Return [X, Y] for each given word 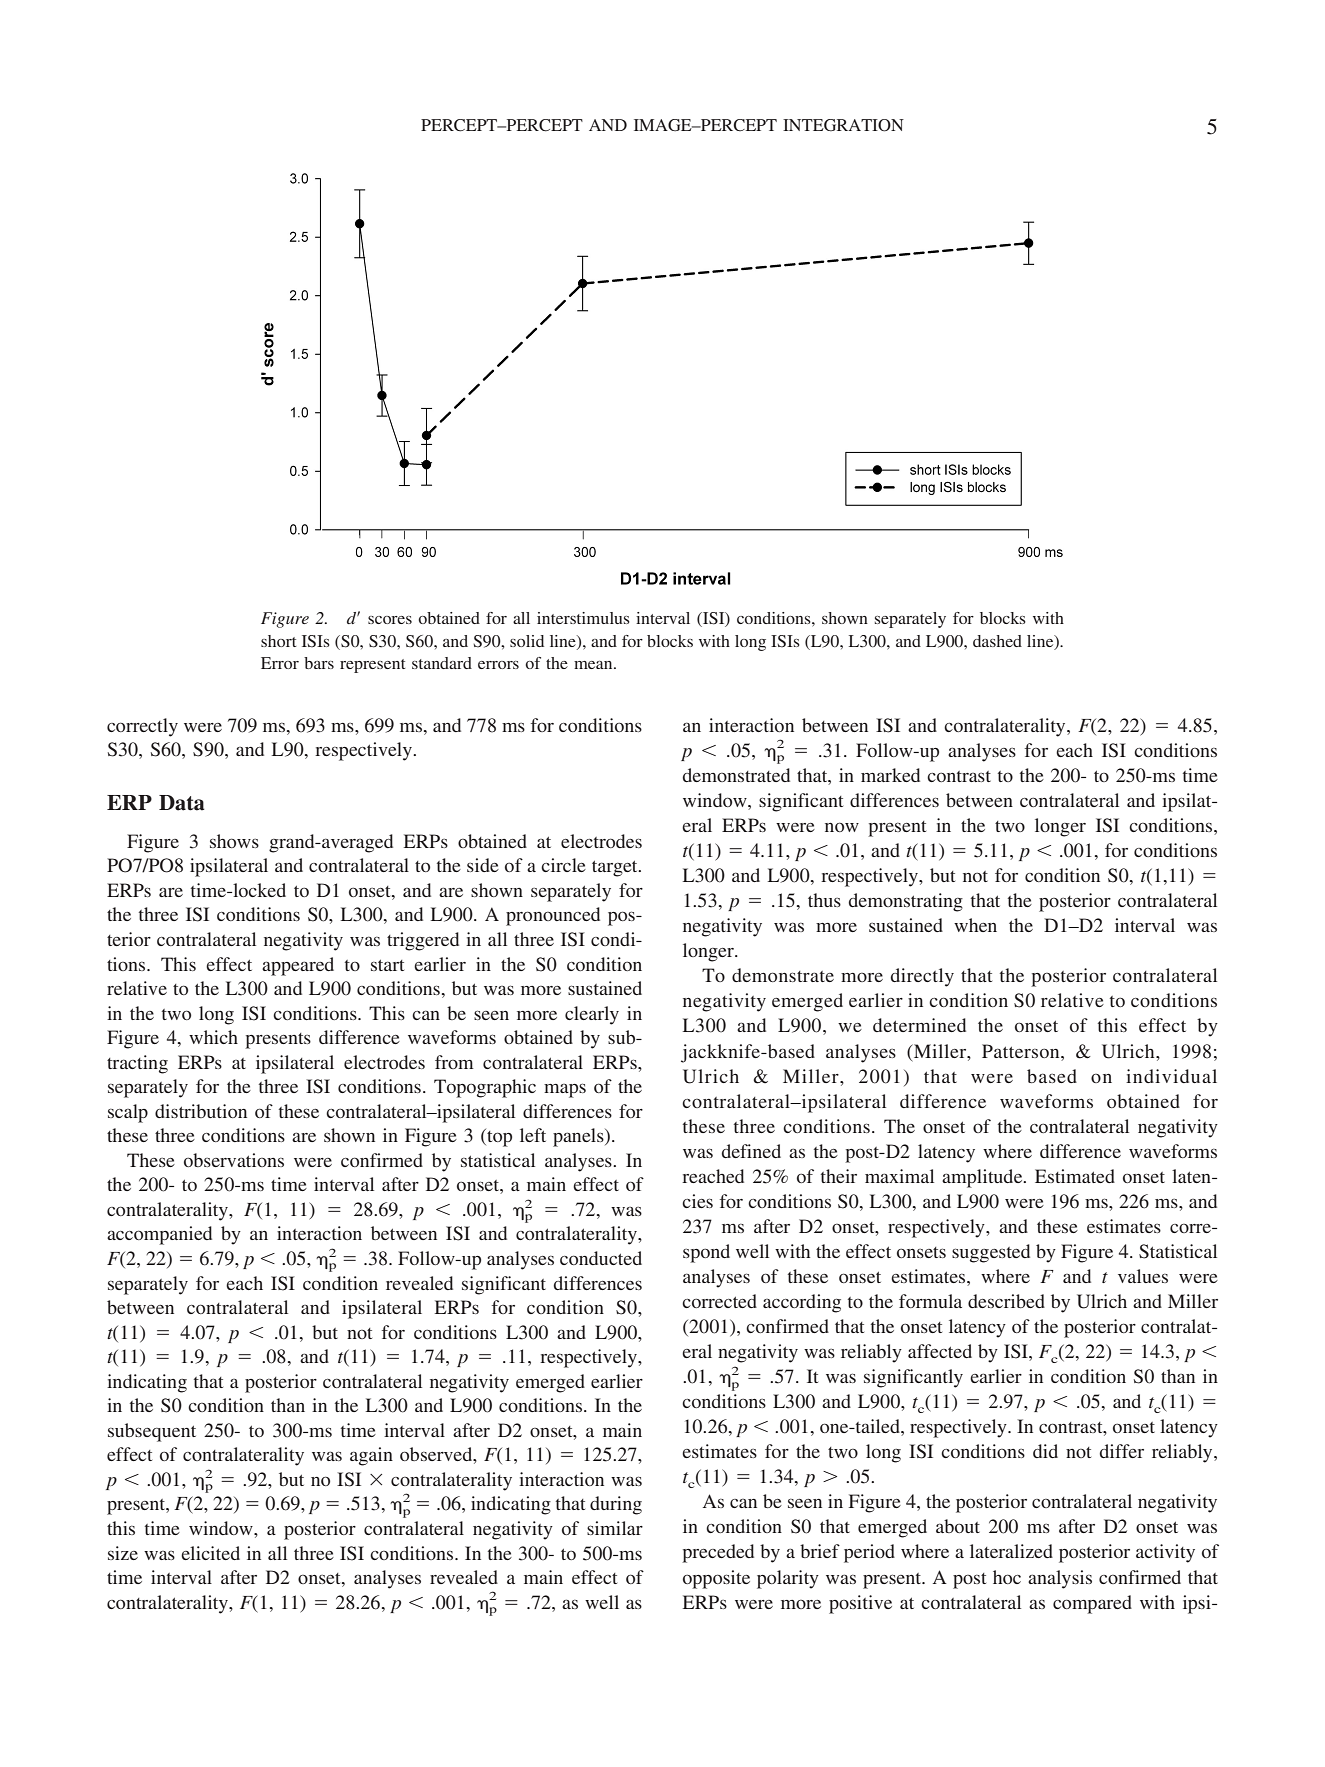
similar [615, 1528]
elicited [210, 1553]
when [975, 925]
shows [234, 841]
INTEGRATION [843, 125]
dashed [997, 641]
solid [527, 641]
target [616, 869]
